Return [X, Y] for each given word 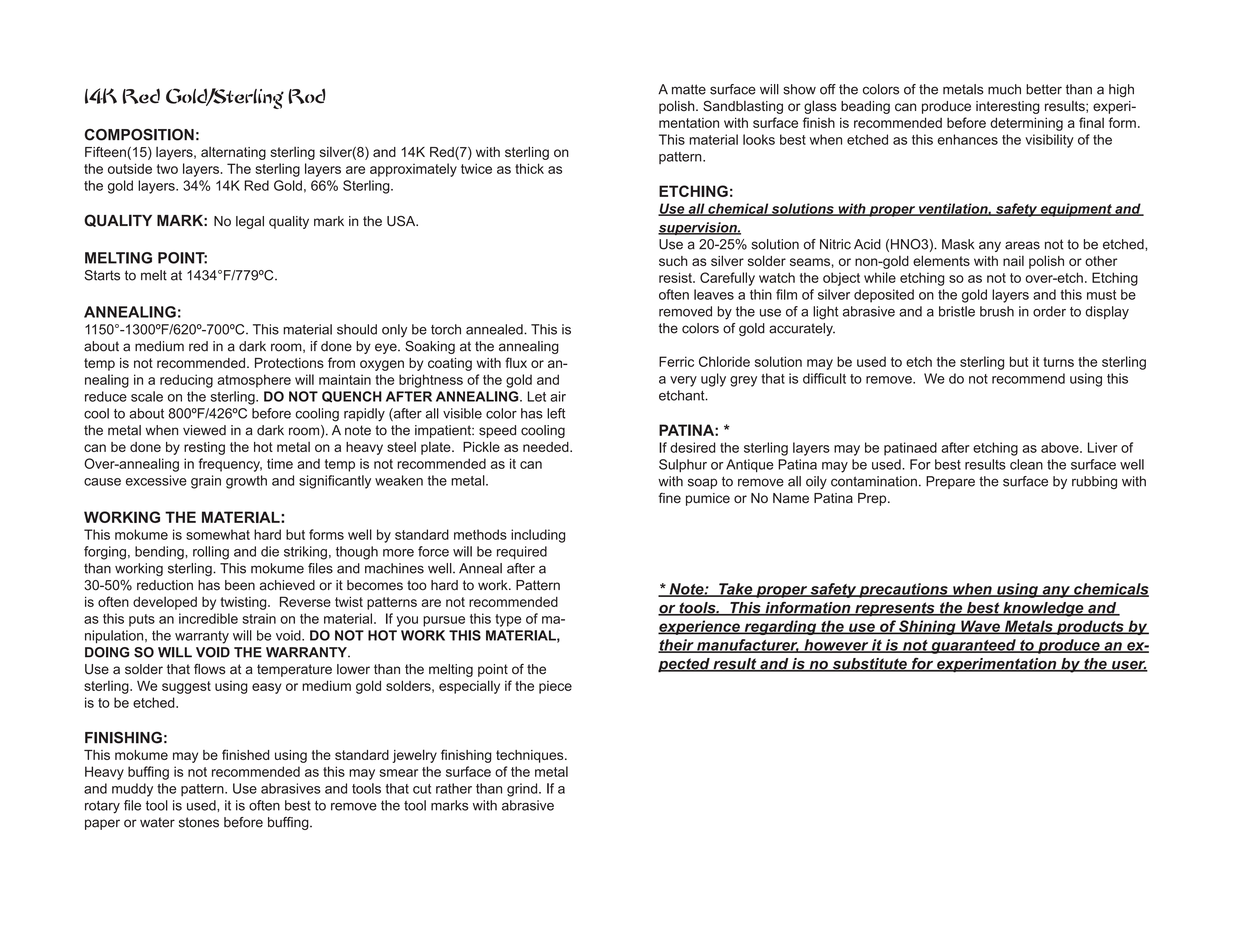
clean [1026, 464]
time [280, 463]
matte [689, 89]
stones [199, 822]
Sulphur [683, 465]
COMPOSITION [139, 135]
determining [1026, 124]
